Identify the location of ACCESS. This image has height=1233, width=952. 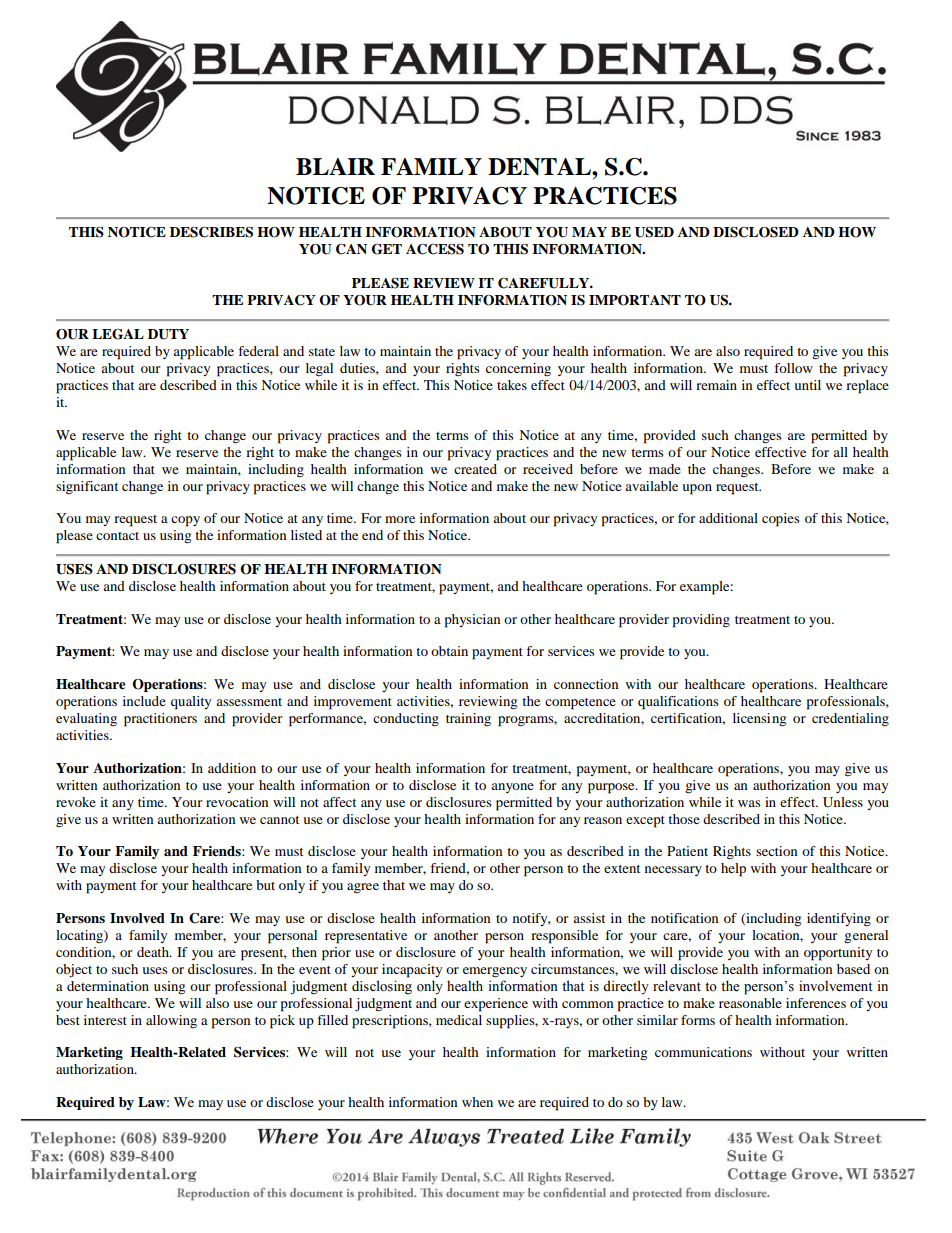
(435, 249).
